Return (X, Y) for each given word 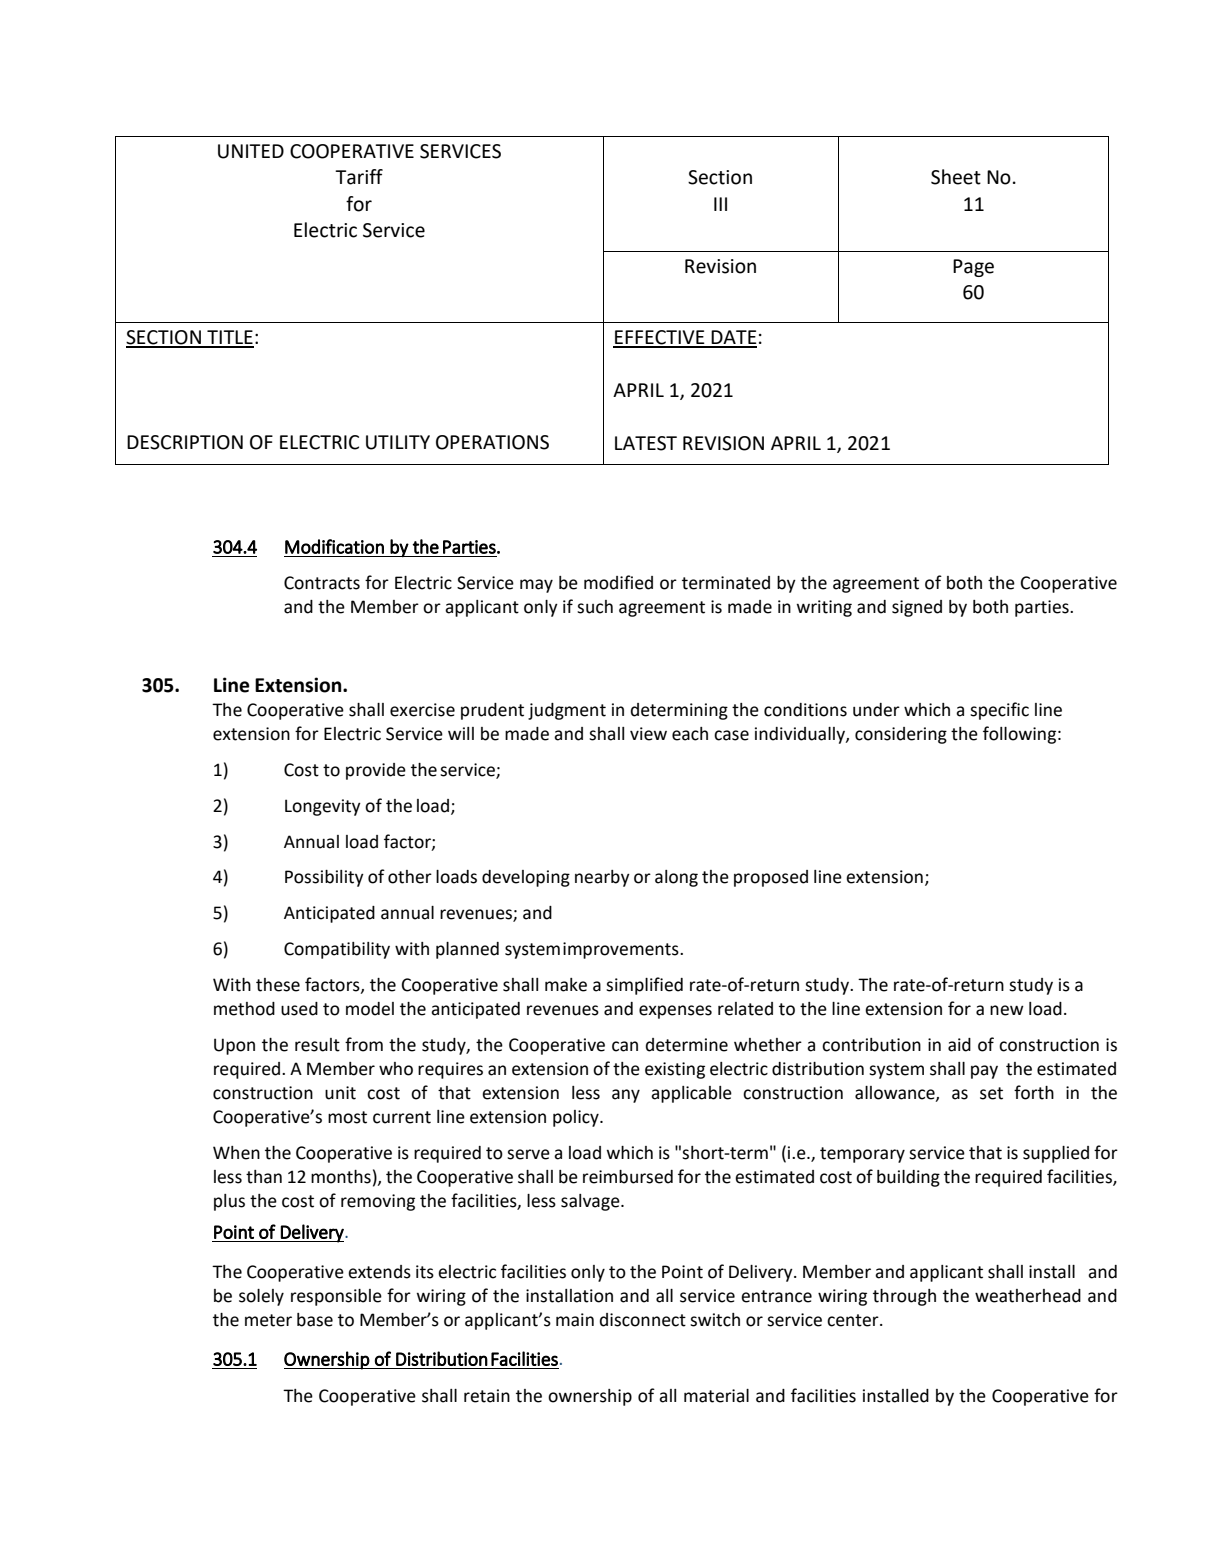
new (1007, 1010)
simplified (644, 986)
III (720, 204)
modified (618, 582)
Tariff (359, 177)
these (278, 985)
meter (268, 1320)
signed (917, 608)
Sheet (956, 177)
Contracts (322, 583)
